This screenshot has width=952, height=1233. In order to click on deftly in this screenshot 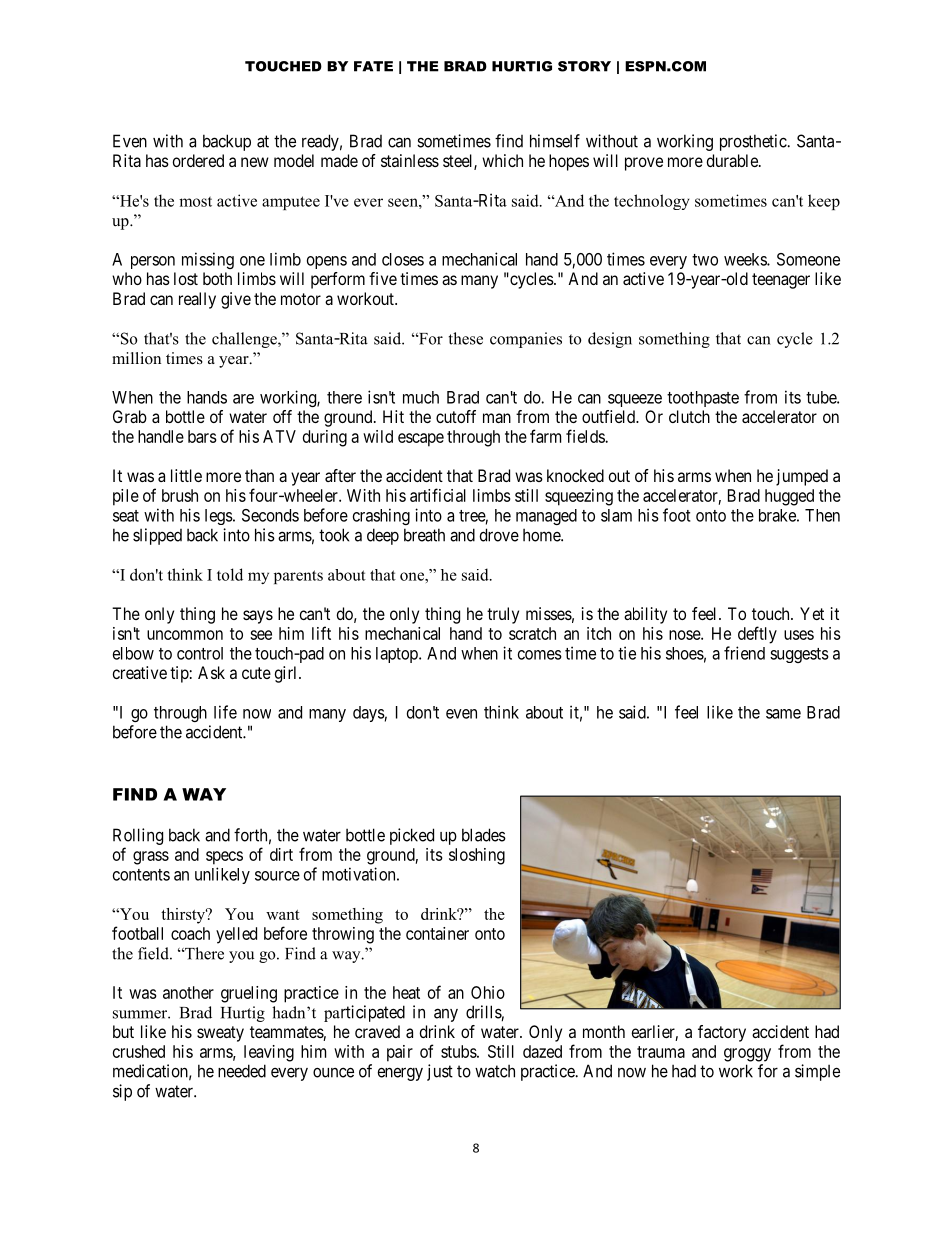, I will do `click(757, 635)`.
